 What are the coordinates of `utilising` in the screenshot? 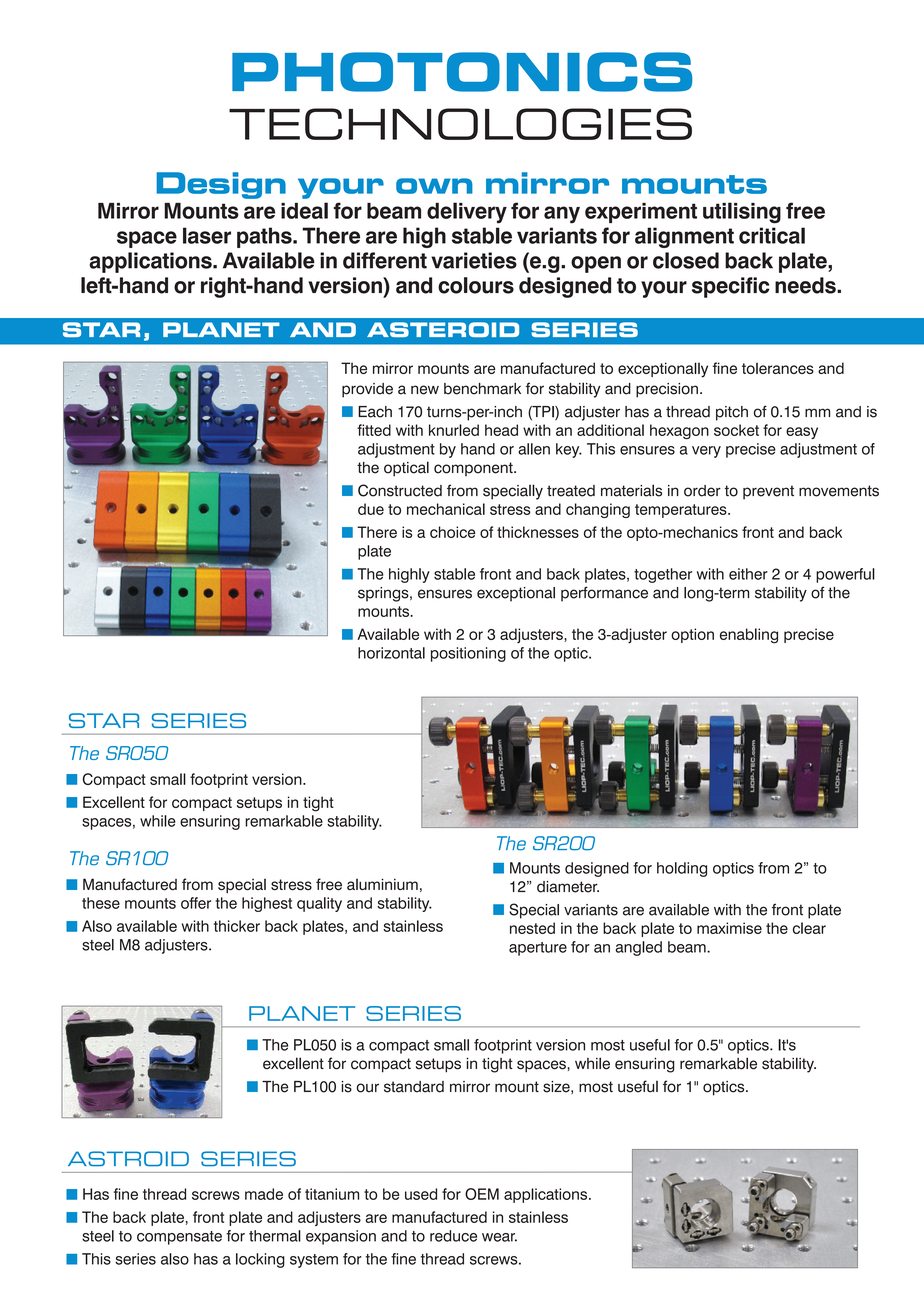 It's located at (742, 213).
